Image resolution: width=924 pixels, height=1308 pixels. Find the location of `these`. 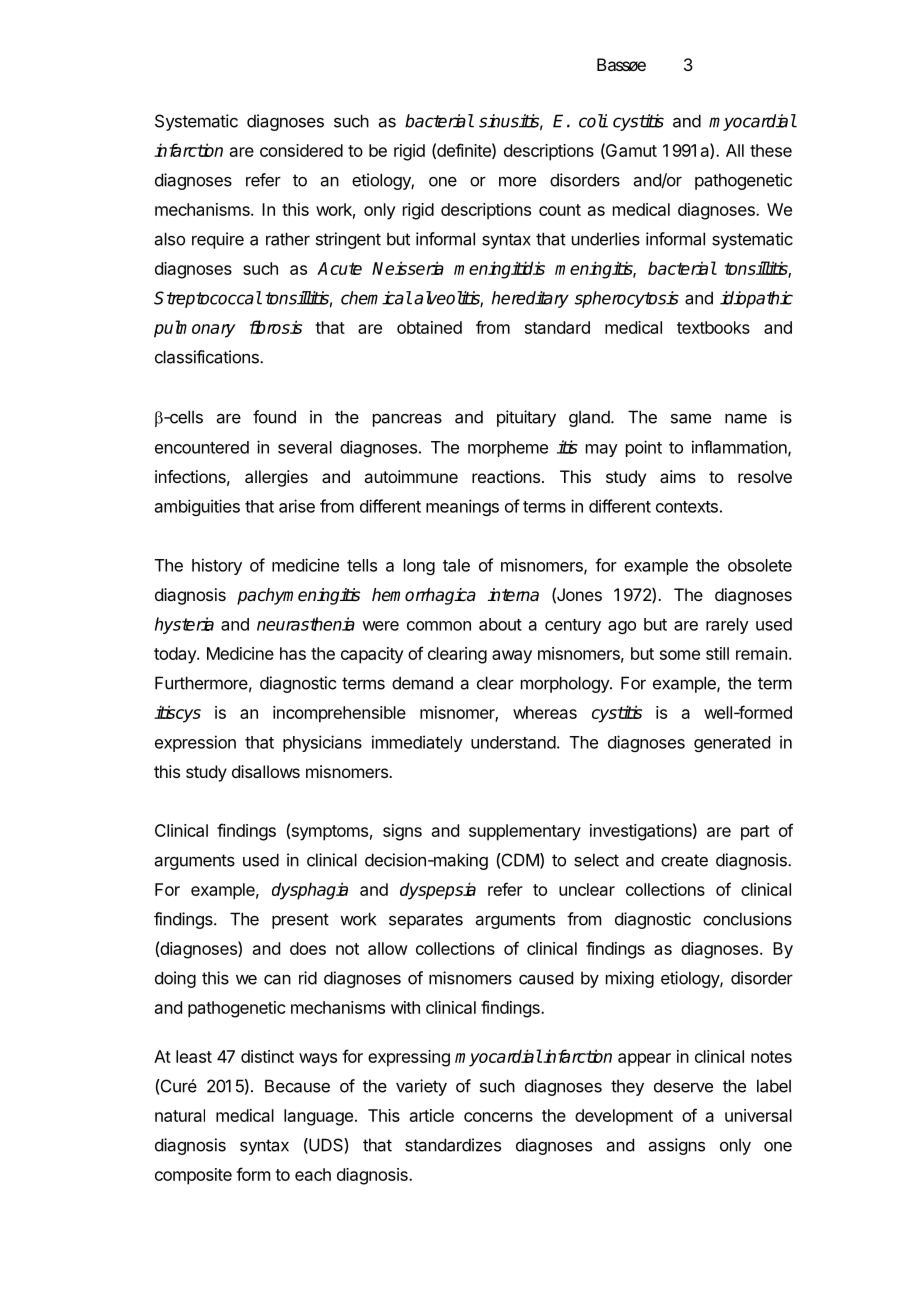

these is located at coordinates (771, 150).
